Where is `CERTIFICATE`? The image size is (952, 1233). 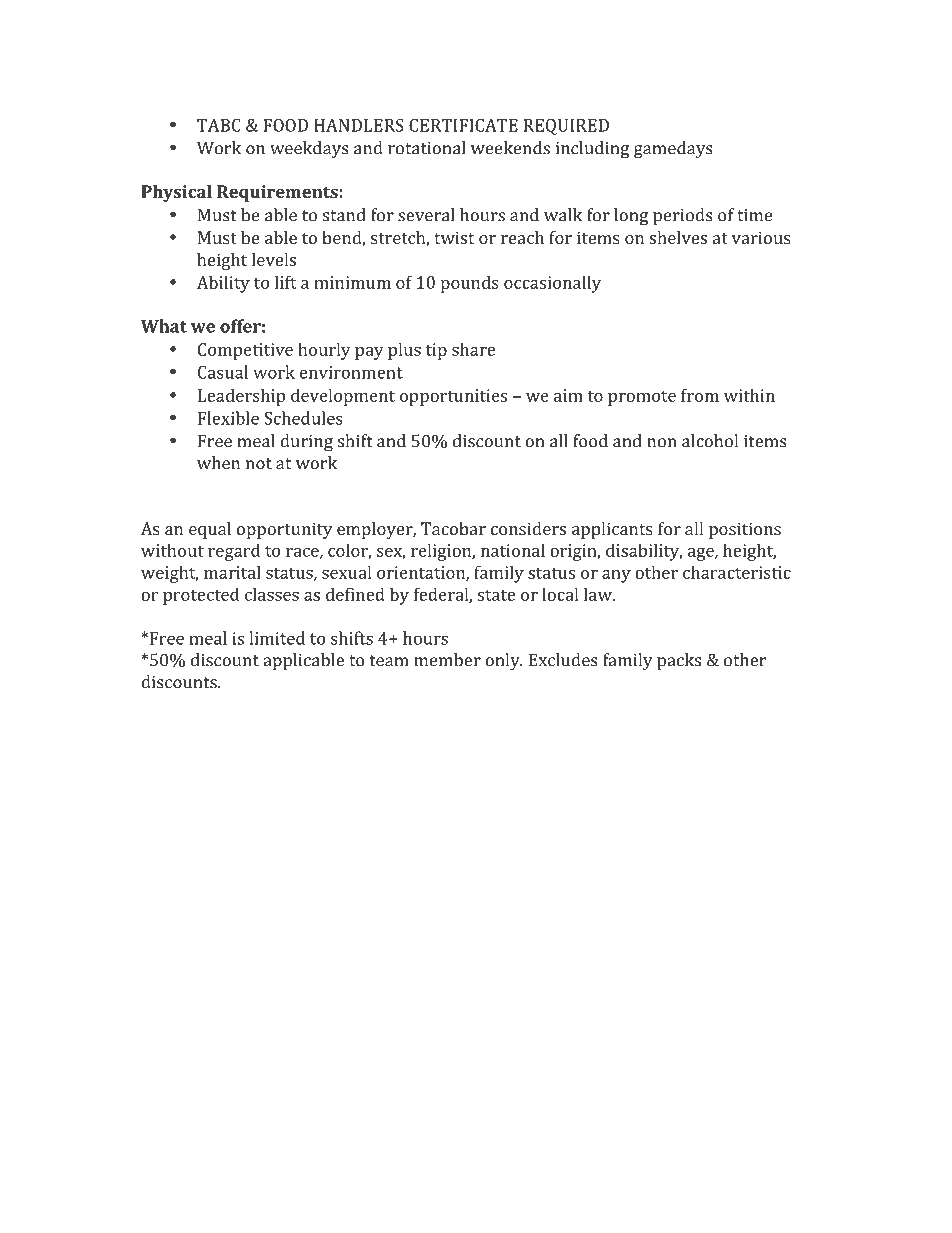
CERTIFICATE is located at coordinates (463, 125).
